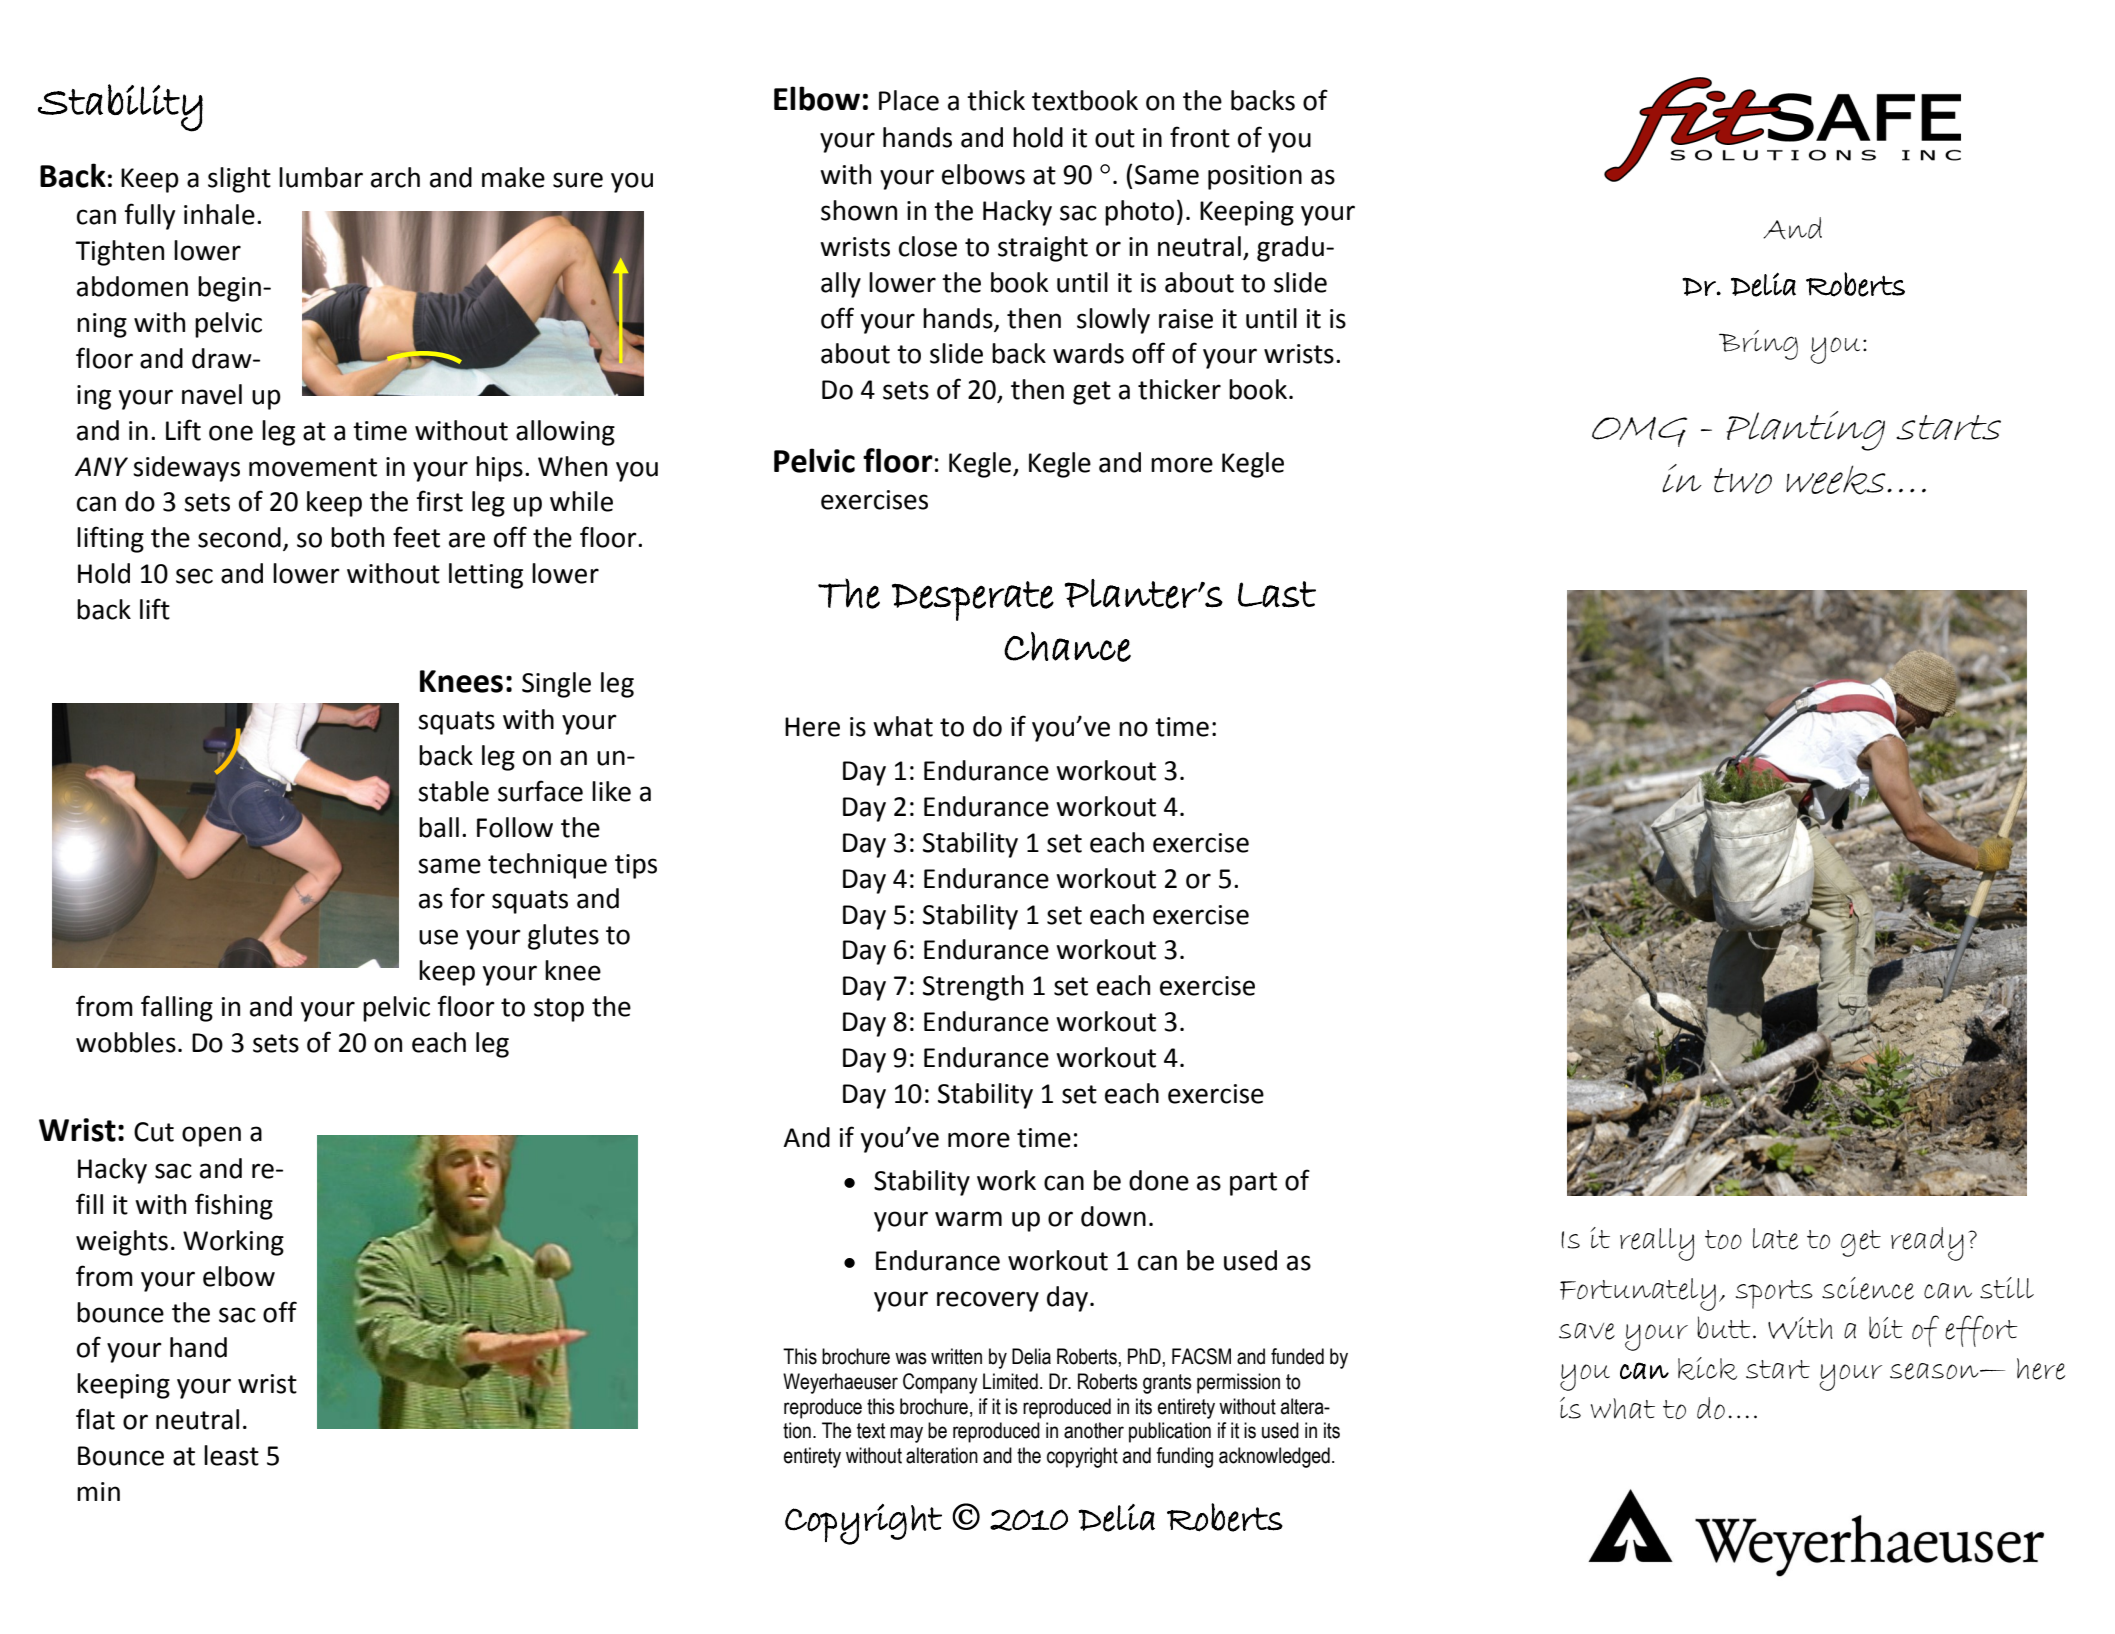  I want to click on late, so click(1775, 1239).
